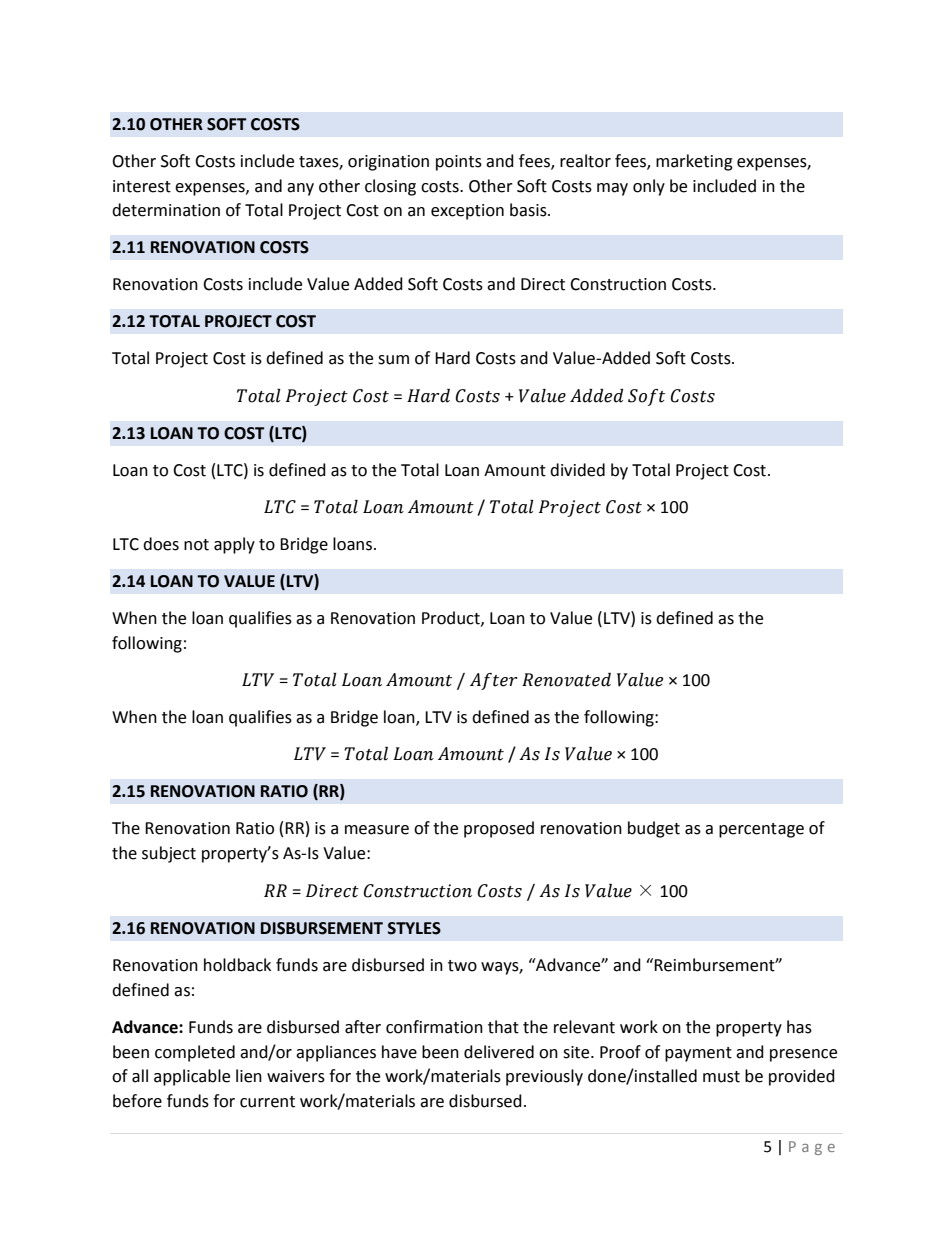 The width and height of the screenshot is (952, 1233). What do you see at coordinates (166, 210) in the screenshot?
I see `determination` at bounding box center [166, 210].
